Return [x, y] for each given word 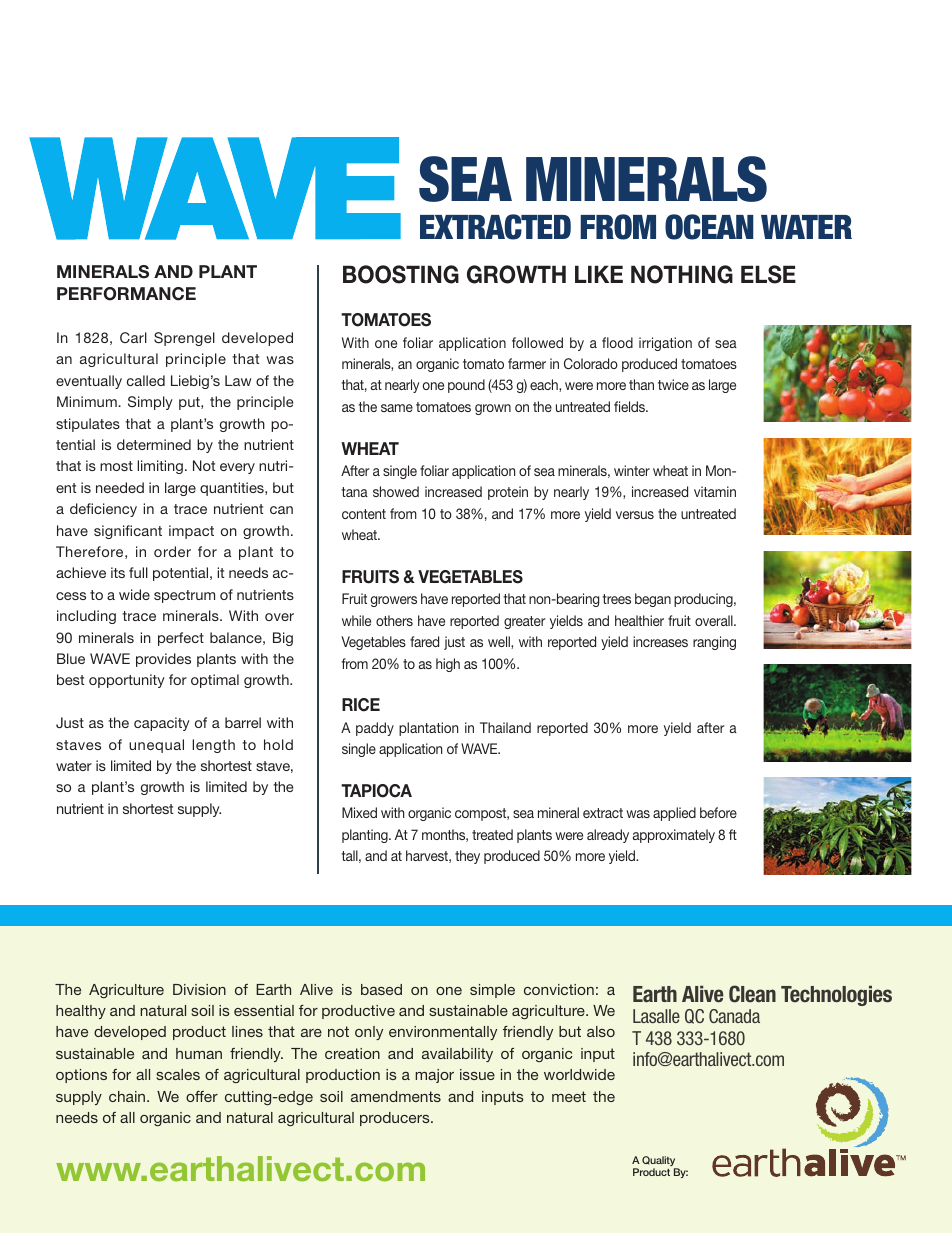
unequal [156, 746]
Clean [752, 994]
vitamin [715, 491]
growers [394, 601]
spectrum [184, 596]
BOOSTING [401, 274]
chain [128, 1096]
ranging [714, 643]
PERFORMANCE [126, 294]
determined [154, 444]
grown [493, 409]
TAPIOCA [376, 791]
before [718, 812]
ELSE [768, 274]
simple [492, 991]
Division [199, 989]
